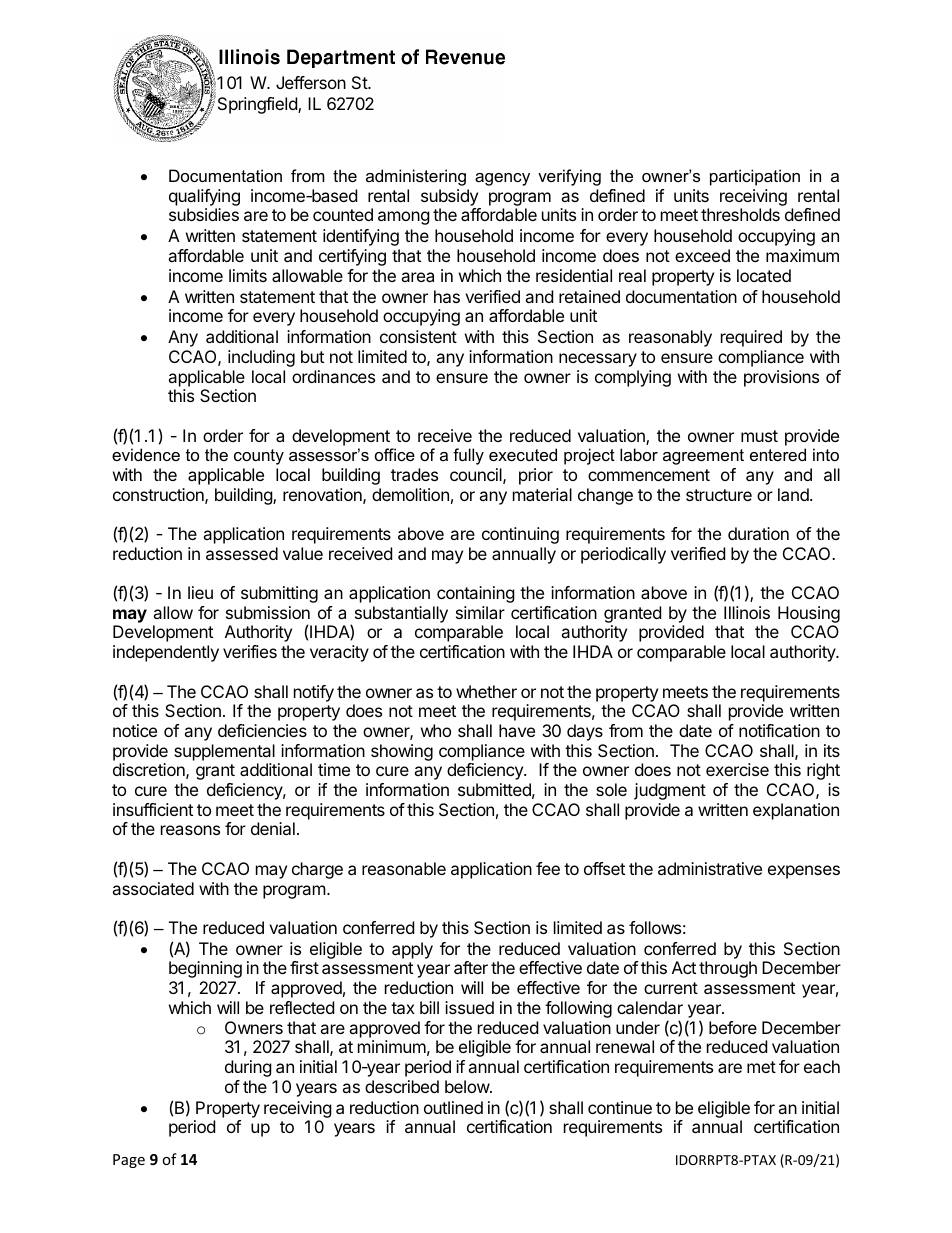 The height and width of the screenshot is (1233, 952). Describe the element at coordinates (755, 177) in the screenshot. I see `participation` at that location.
